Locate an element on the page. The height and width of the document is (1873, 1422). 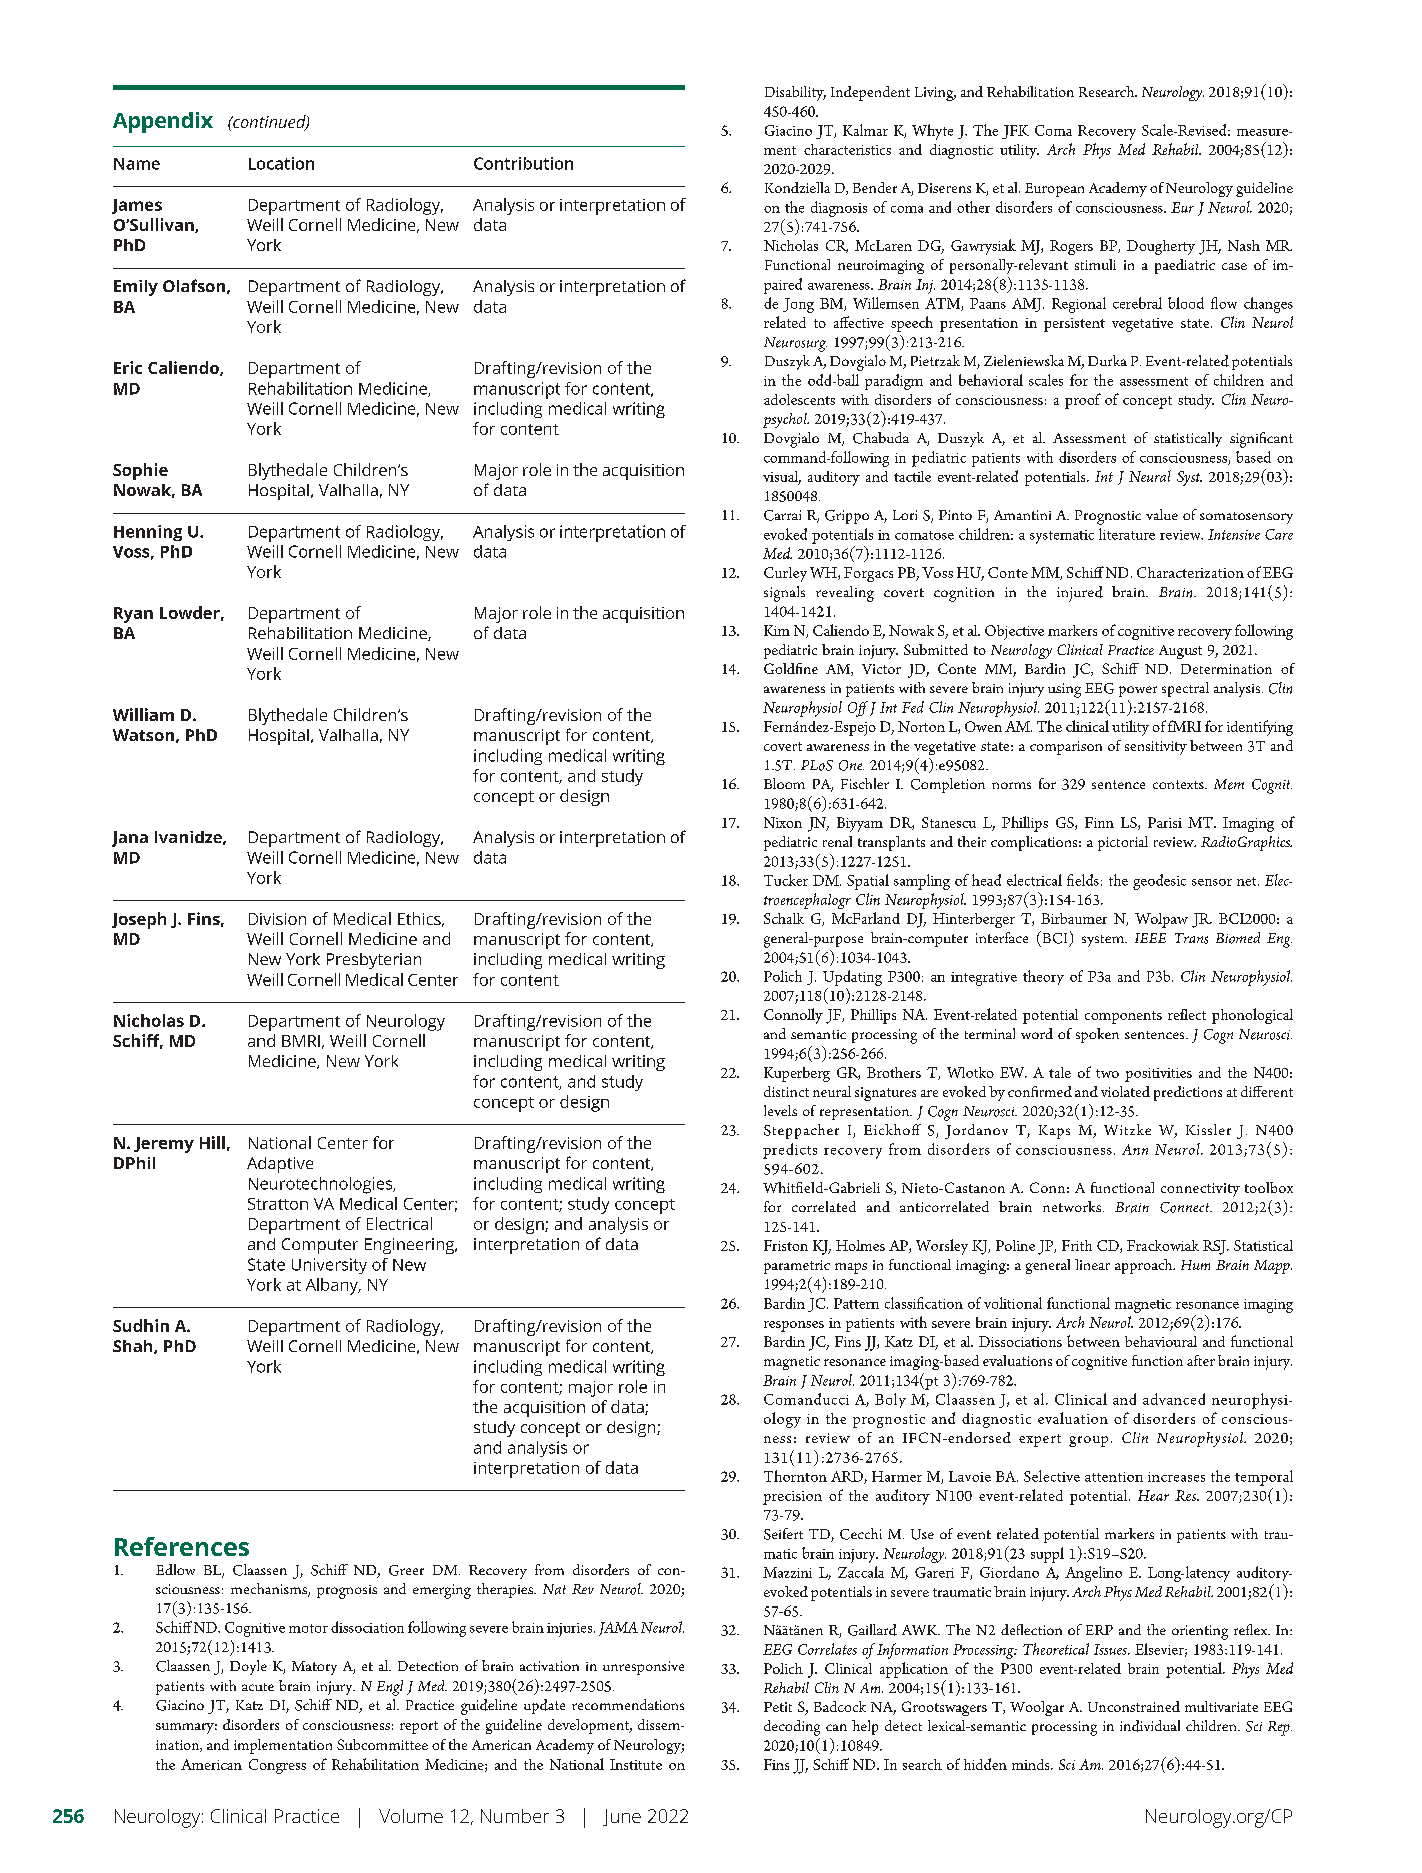
individual is located at coordinates (1150, 1726).
